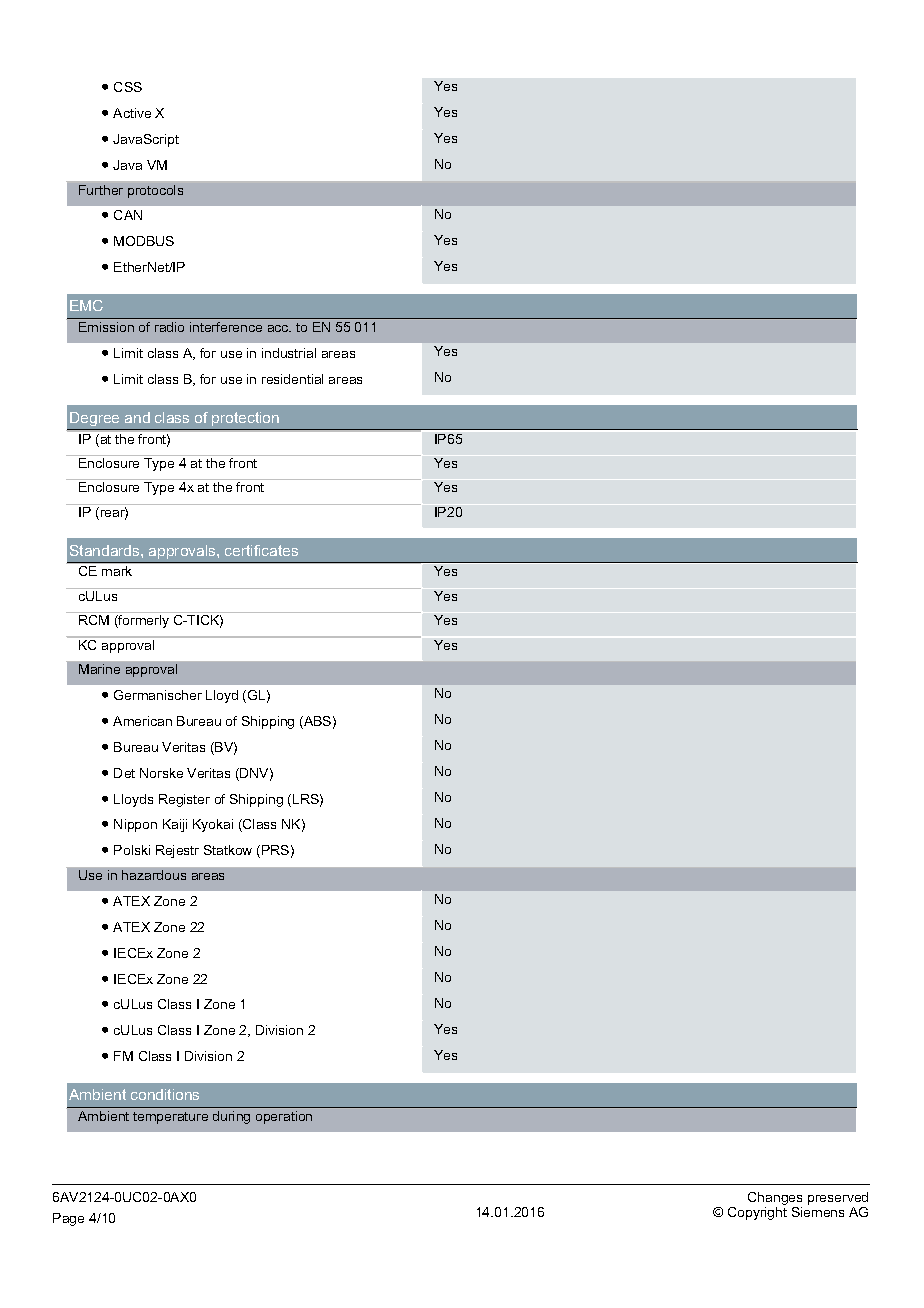 The width and height of the document is (924, 1308). I want to click on operation, so click(284, 1117).
